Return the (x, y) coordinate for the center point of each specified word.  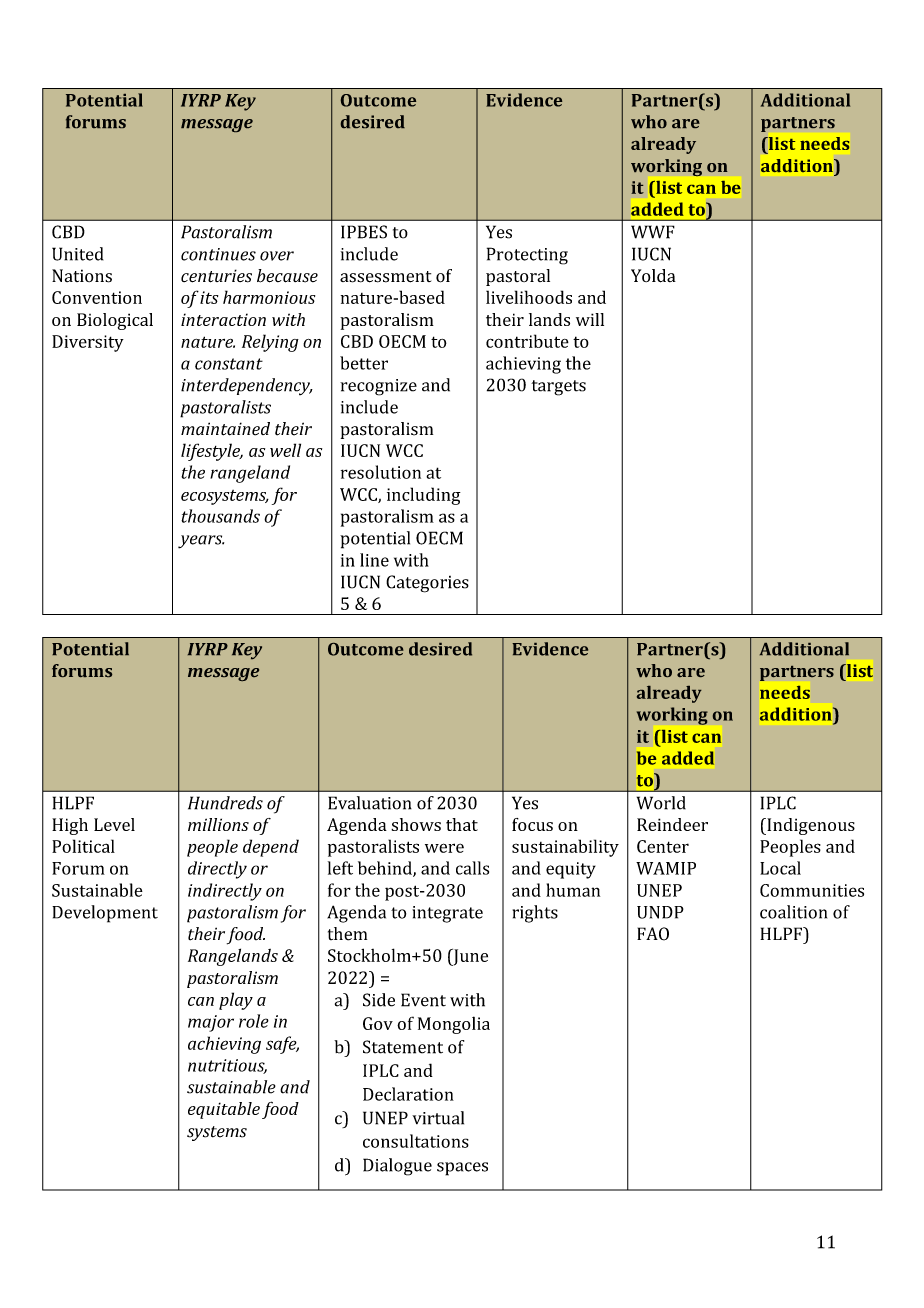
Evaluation (370, 803)
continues (218, 254)
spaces (462, 1169)
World (661, 803)
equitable (224, 1110)
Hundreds (225, 803)
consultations (416, 1141)
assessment (385, 277)
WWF (653, 232)
